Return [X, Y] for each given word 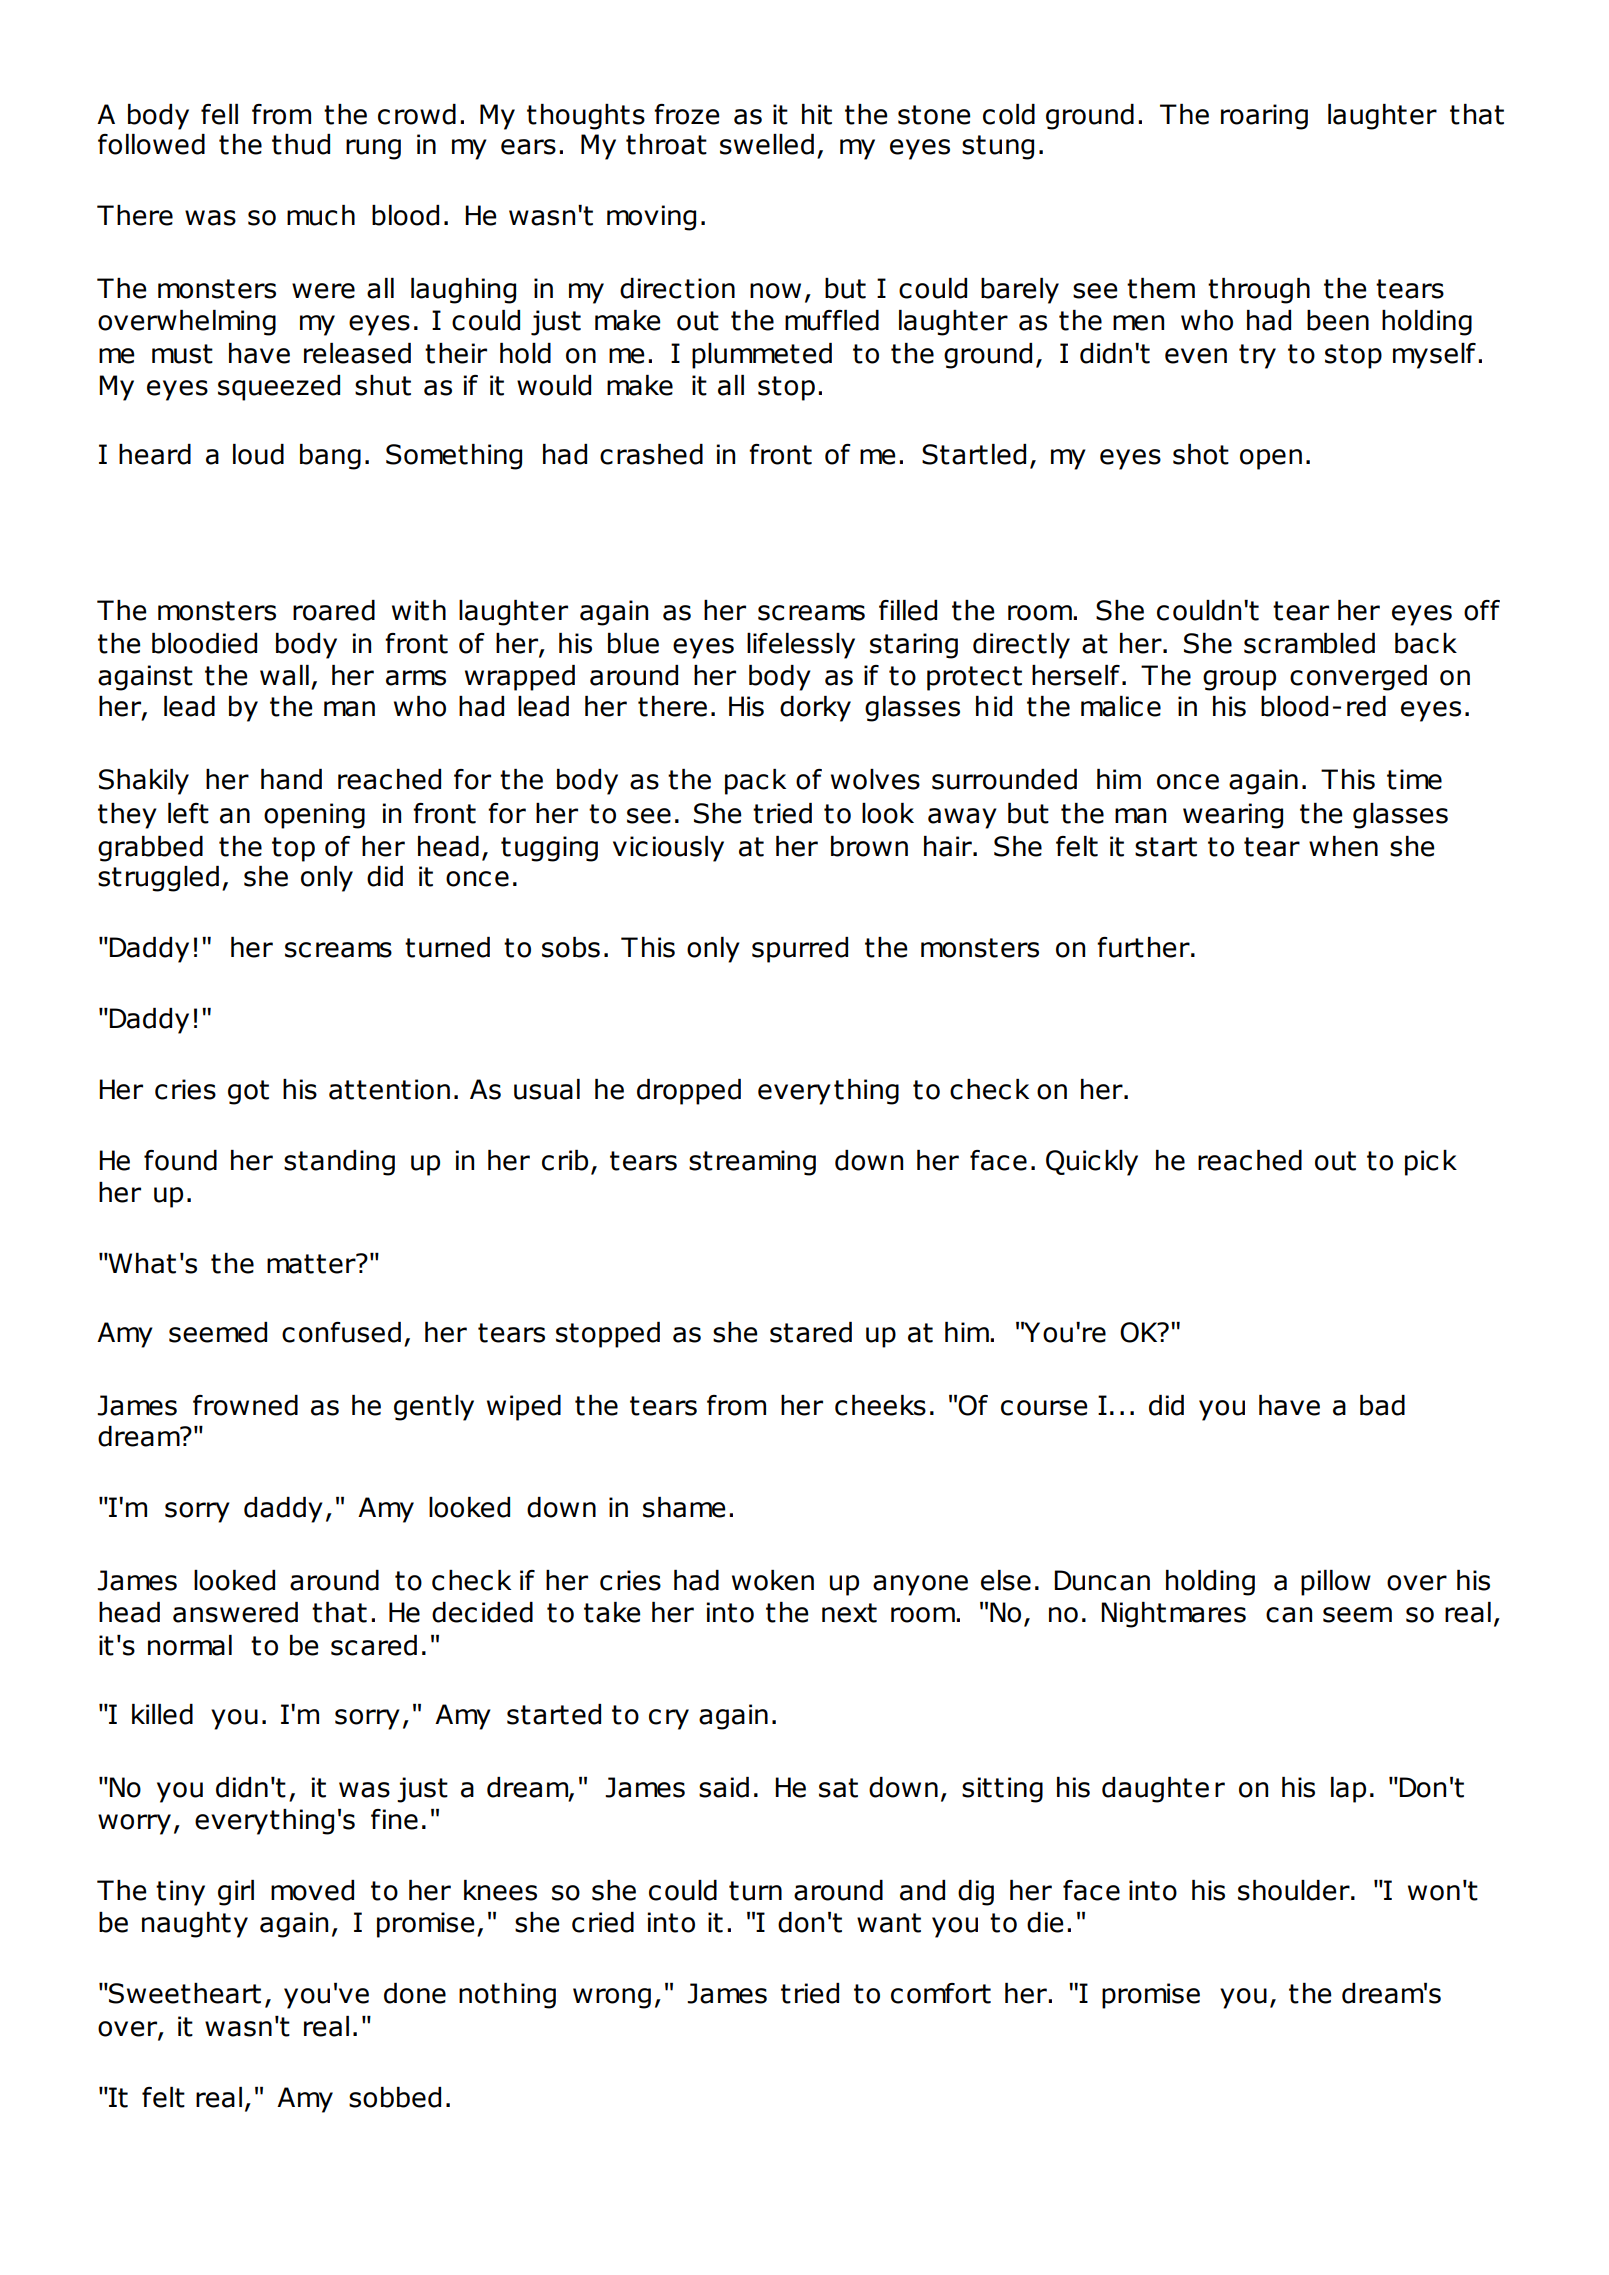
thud [301, 144]
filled [908, 610]
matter [312, 1263]
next [849, 1613]
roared [334, 610]
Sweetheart [184, 1993]
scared [374, 1645]
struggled [158, 879]
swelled [767, 144]
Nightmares [1173, 1615]
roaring [1264, 117]
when [1343, 846]
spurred [800, 950]
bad [1382, 1405]
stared [811, 1332]
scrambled [1309, 643]
